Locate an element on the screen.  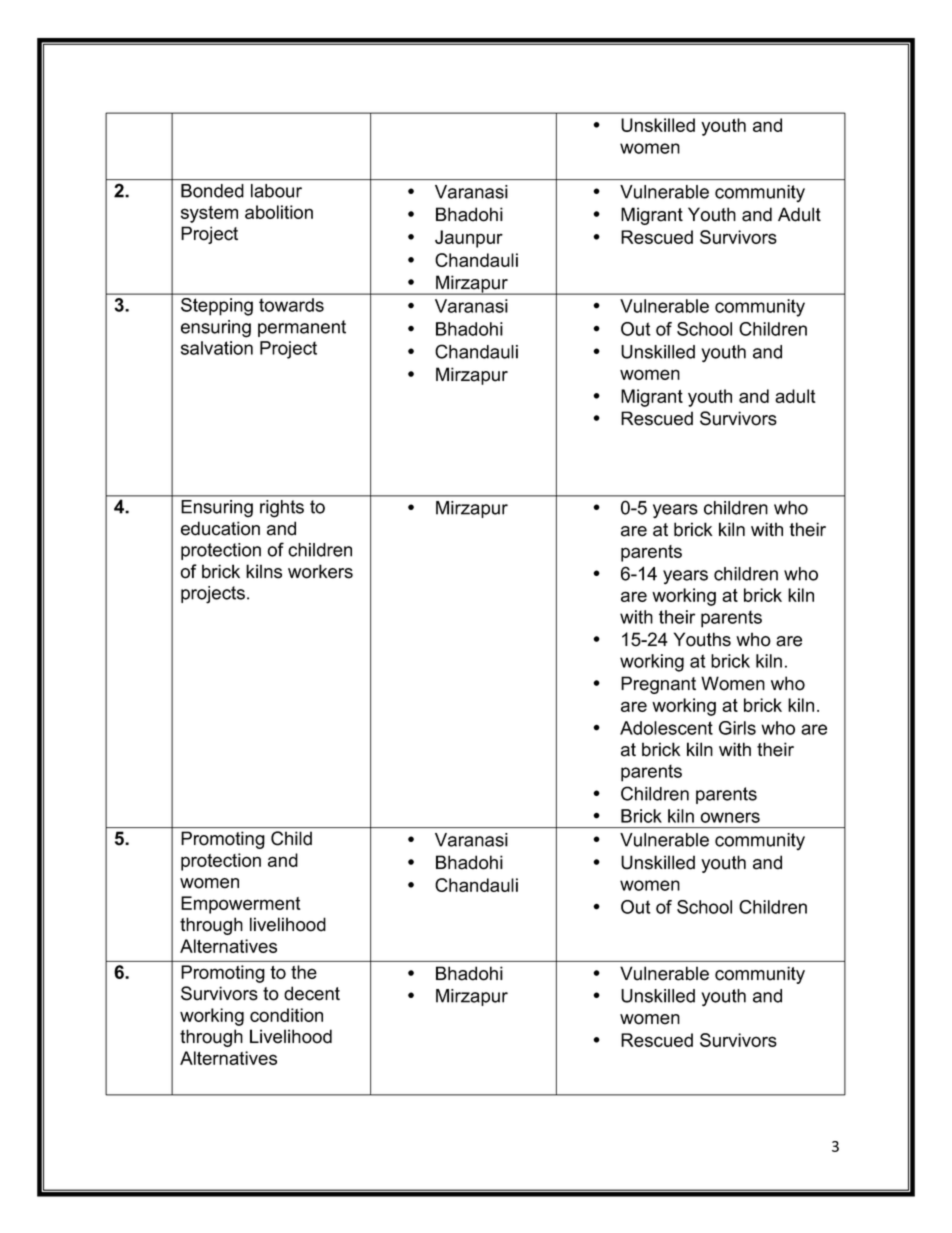
owners is located at coordinates (730, 817).
